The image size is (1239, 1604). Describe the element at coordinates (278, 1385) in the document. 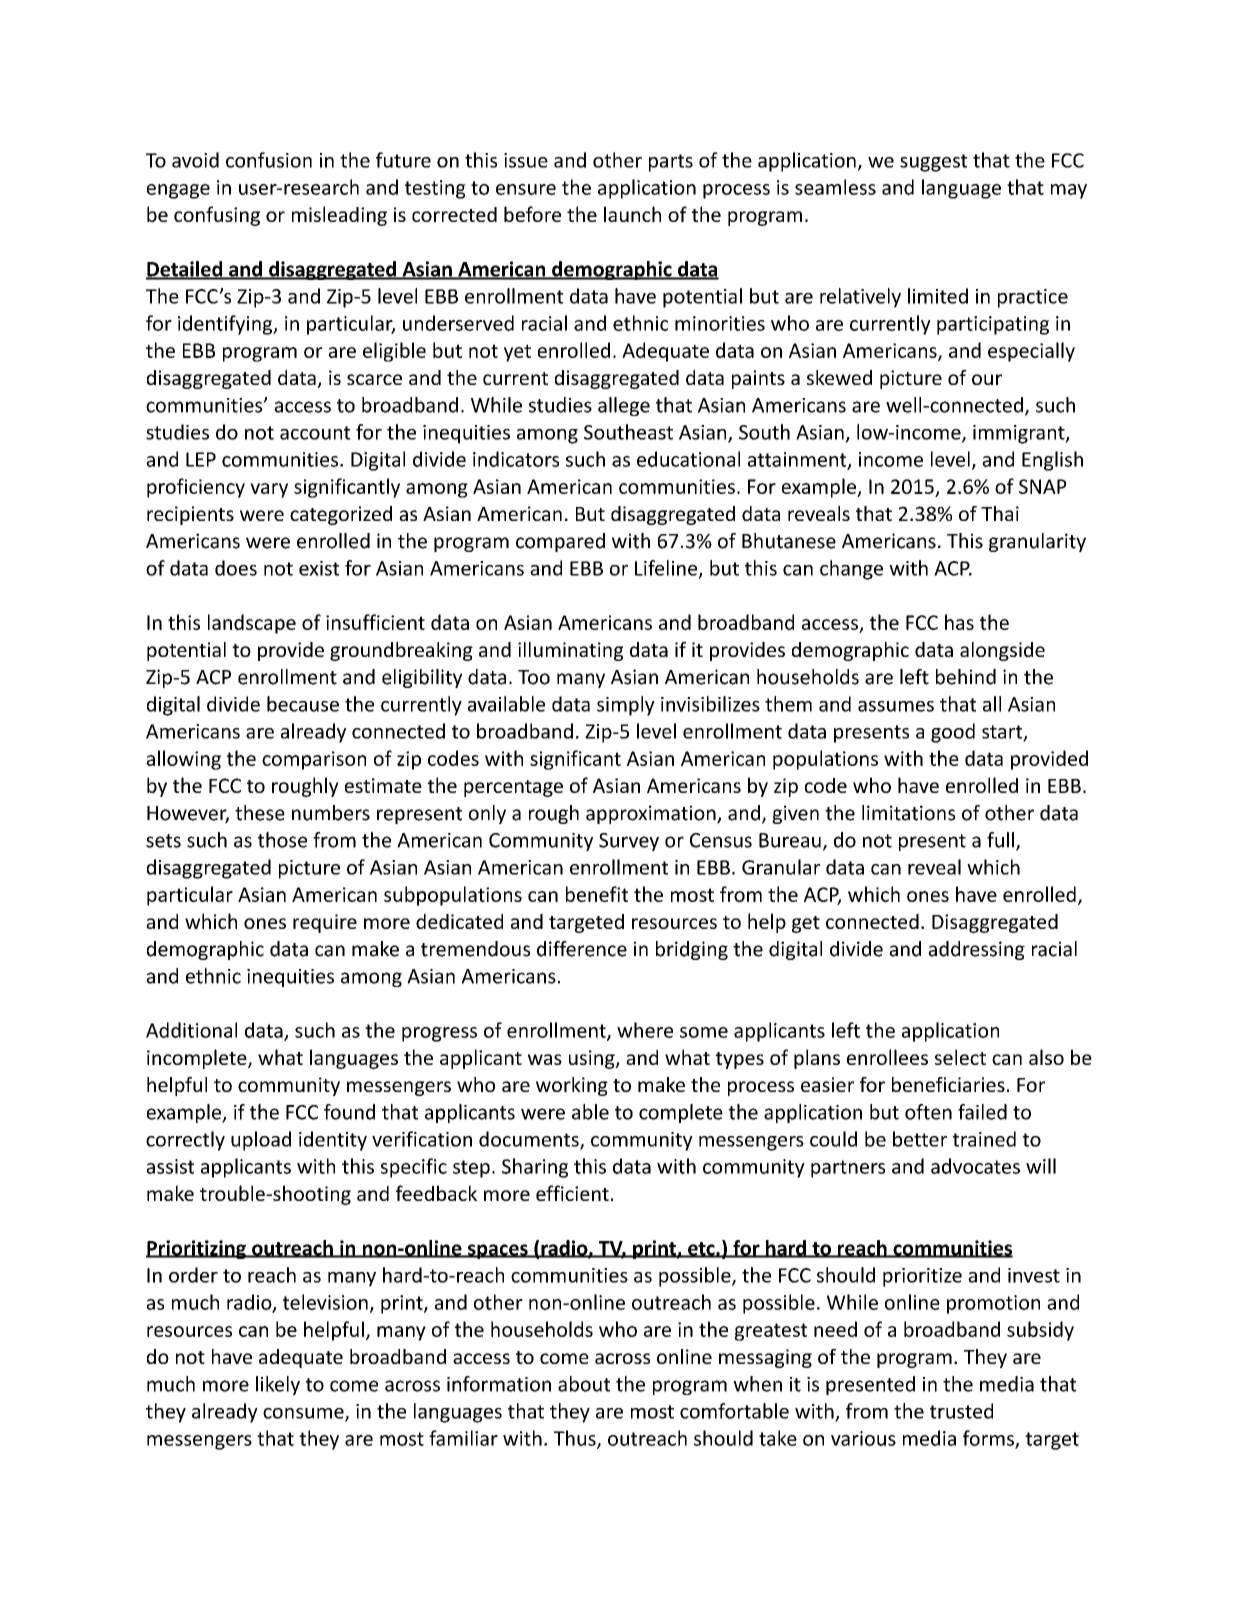

I see `likely` at that location.
